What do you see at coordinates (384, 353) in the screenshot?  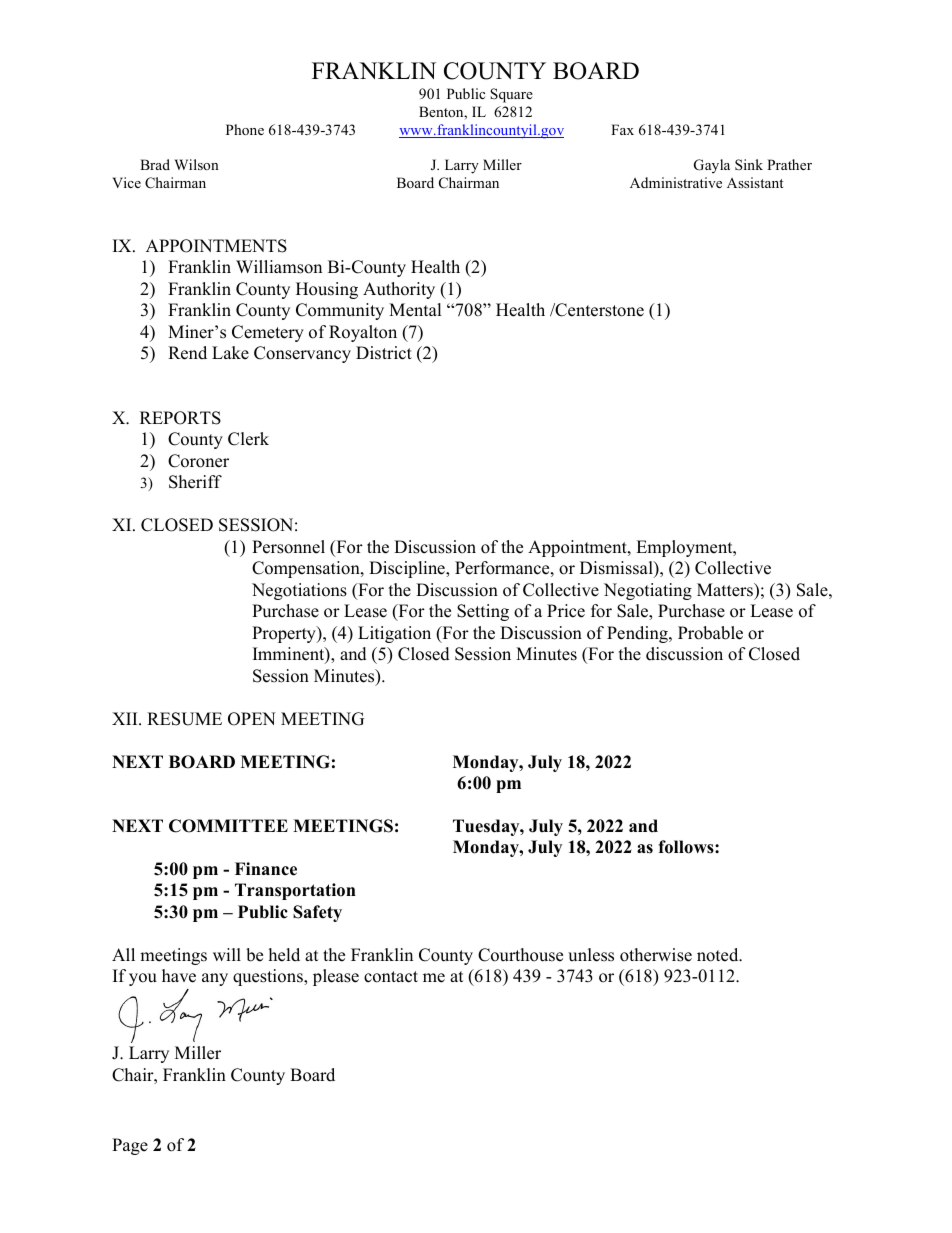 I see `District` at bounding box center [384, 353].
